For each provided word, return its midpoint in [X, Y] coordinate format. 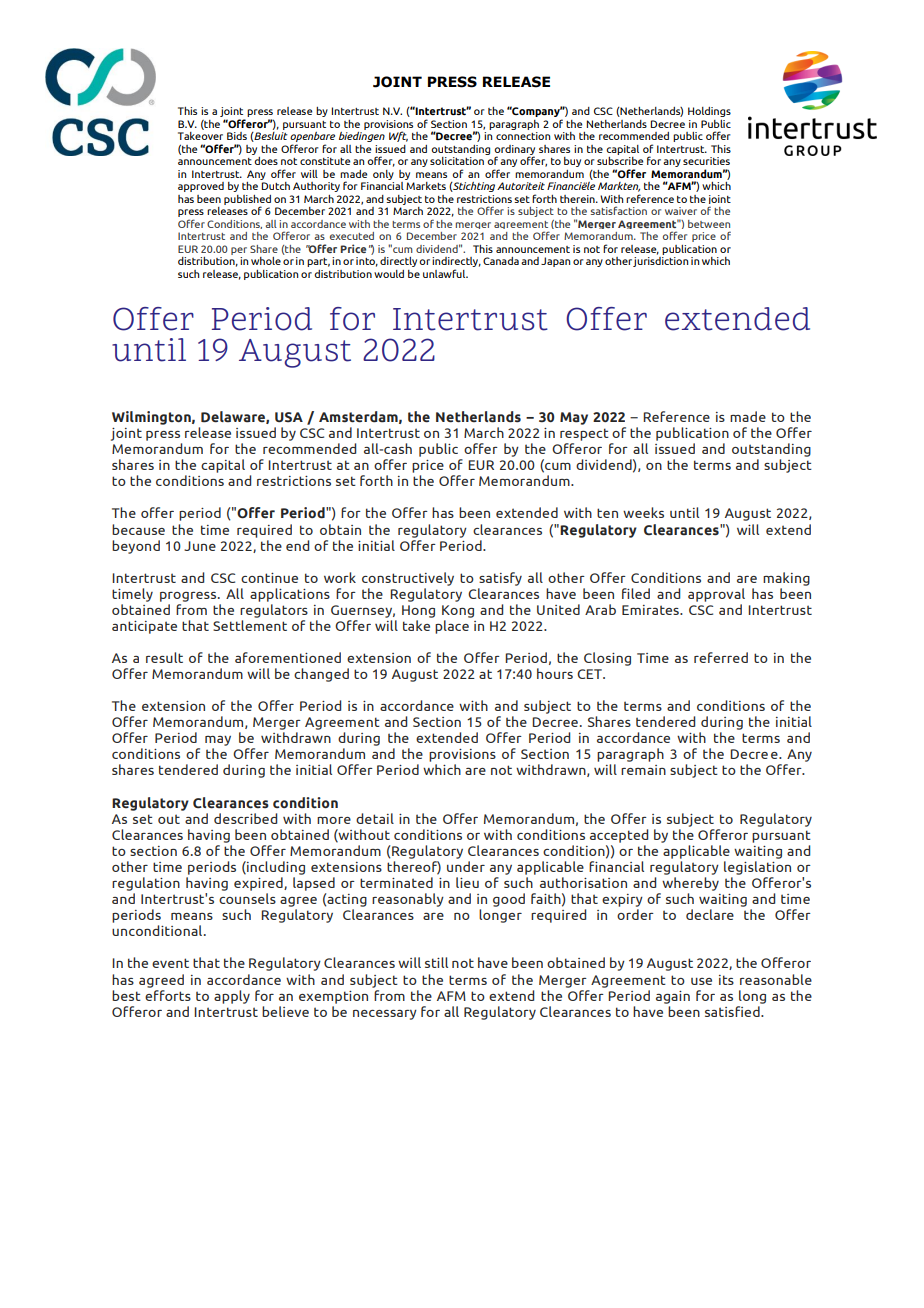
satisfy [500, 579]
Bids [237, 136]
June [200, 546]
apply [232, 997]
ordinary [514, 151]
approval [716, 595]
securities [706, 161]
